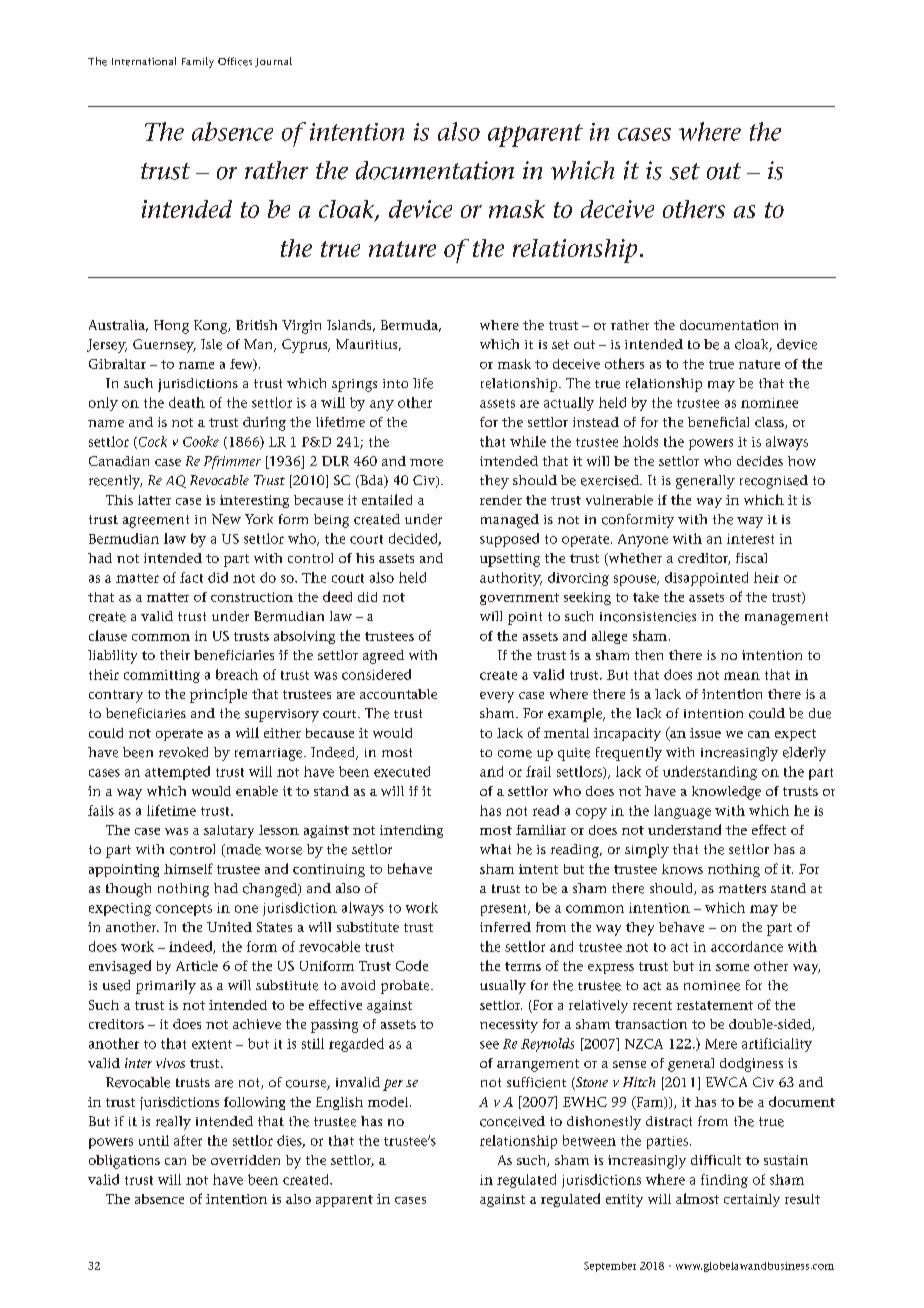 Image resolution: width=924 pixels, height=1308 pixels. I want to click on committing, so click(162, 676).
